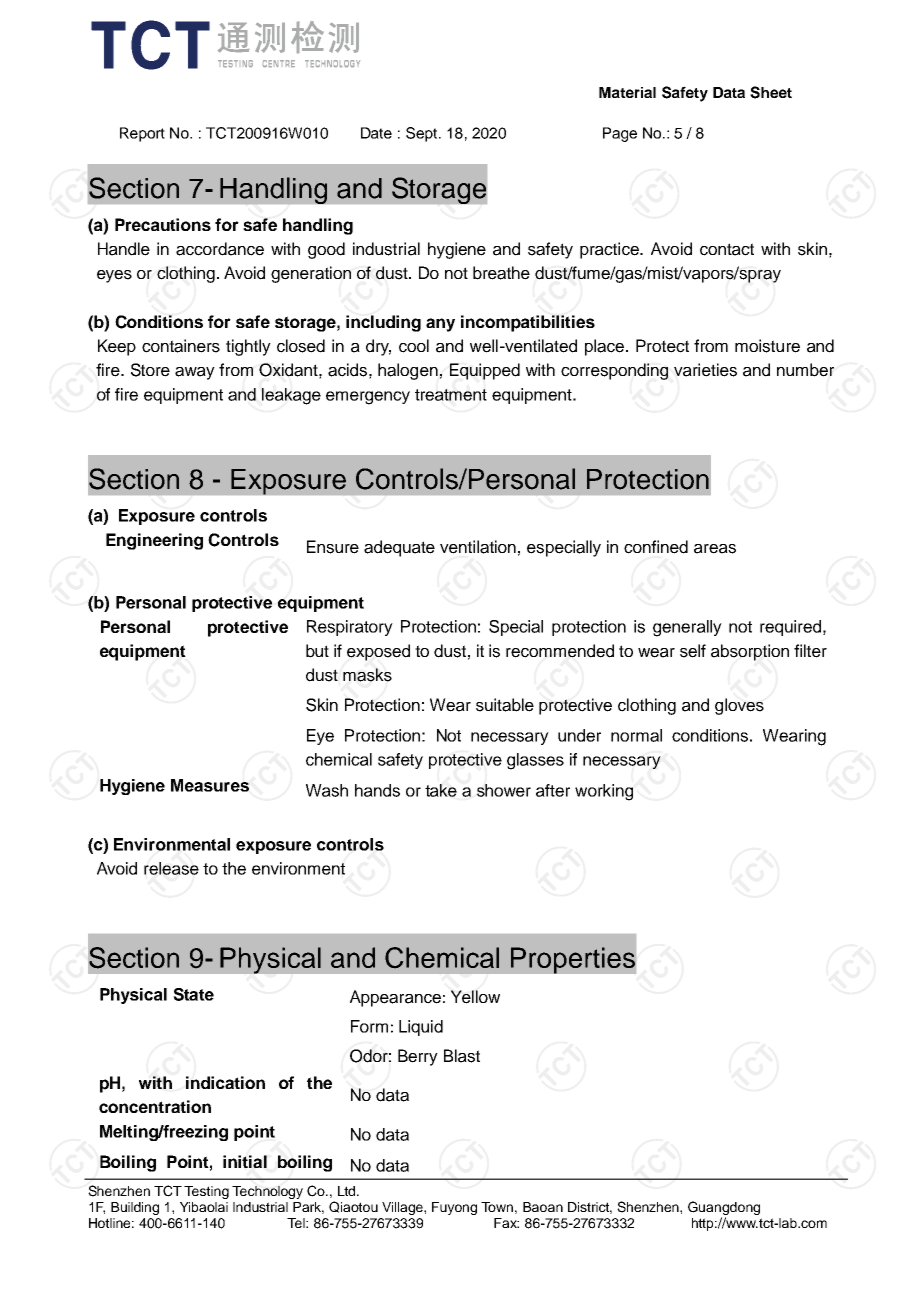 Image resolution: width=924 pixels, height=1308 pixels. I want to click on take, so click(441, 790).
